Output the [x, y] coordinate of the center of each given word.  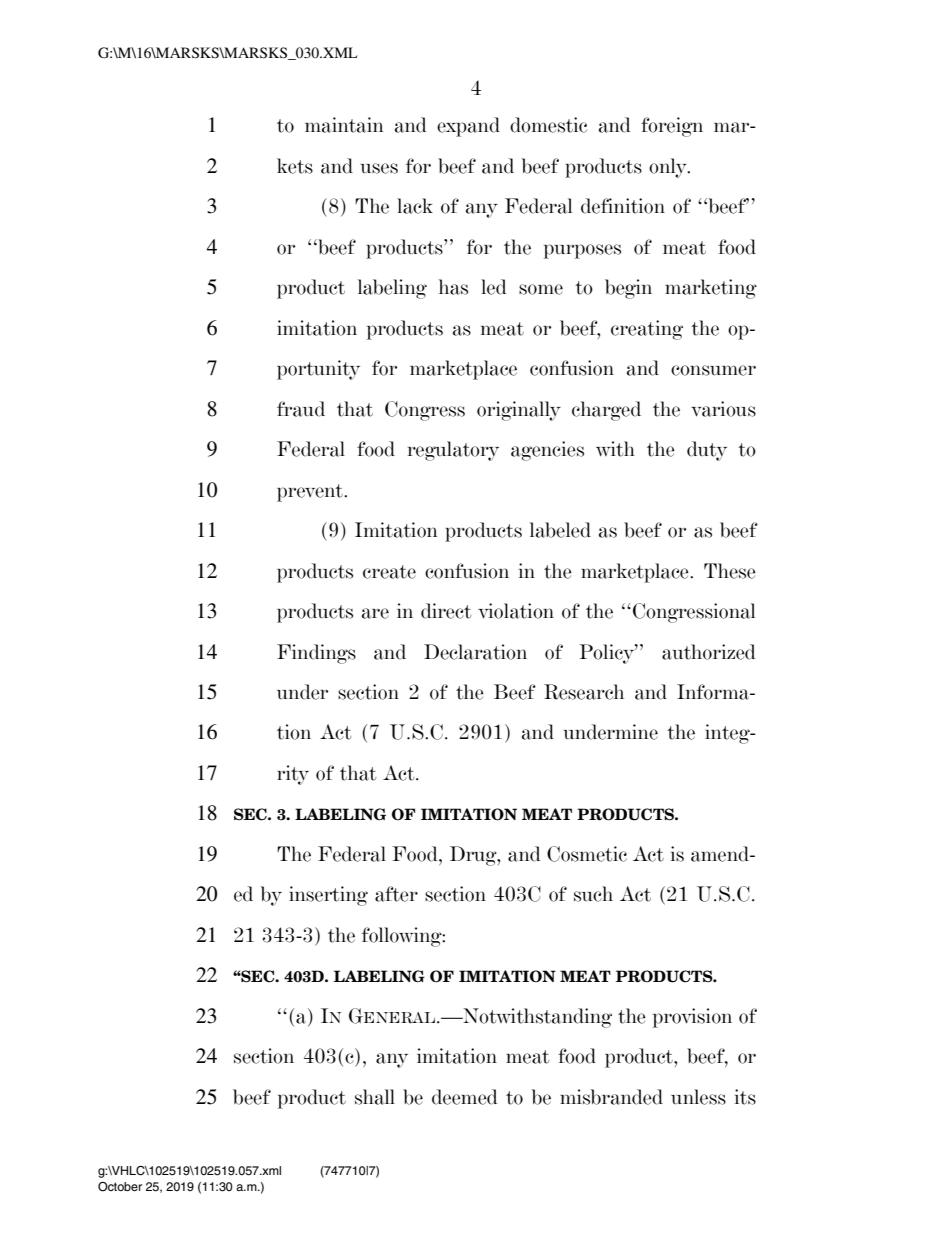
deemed [465, 1097]
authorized [709, 652]
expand [468, 127]
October [120, 1187]
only [669, 168]
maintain [344, 125]
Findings [316, 654]
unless [698, 1097]
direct [446, 611]
